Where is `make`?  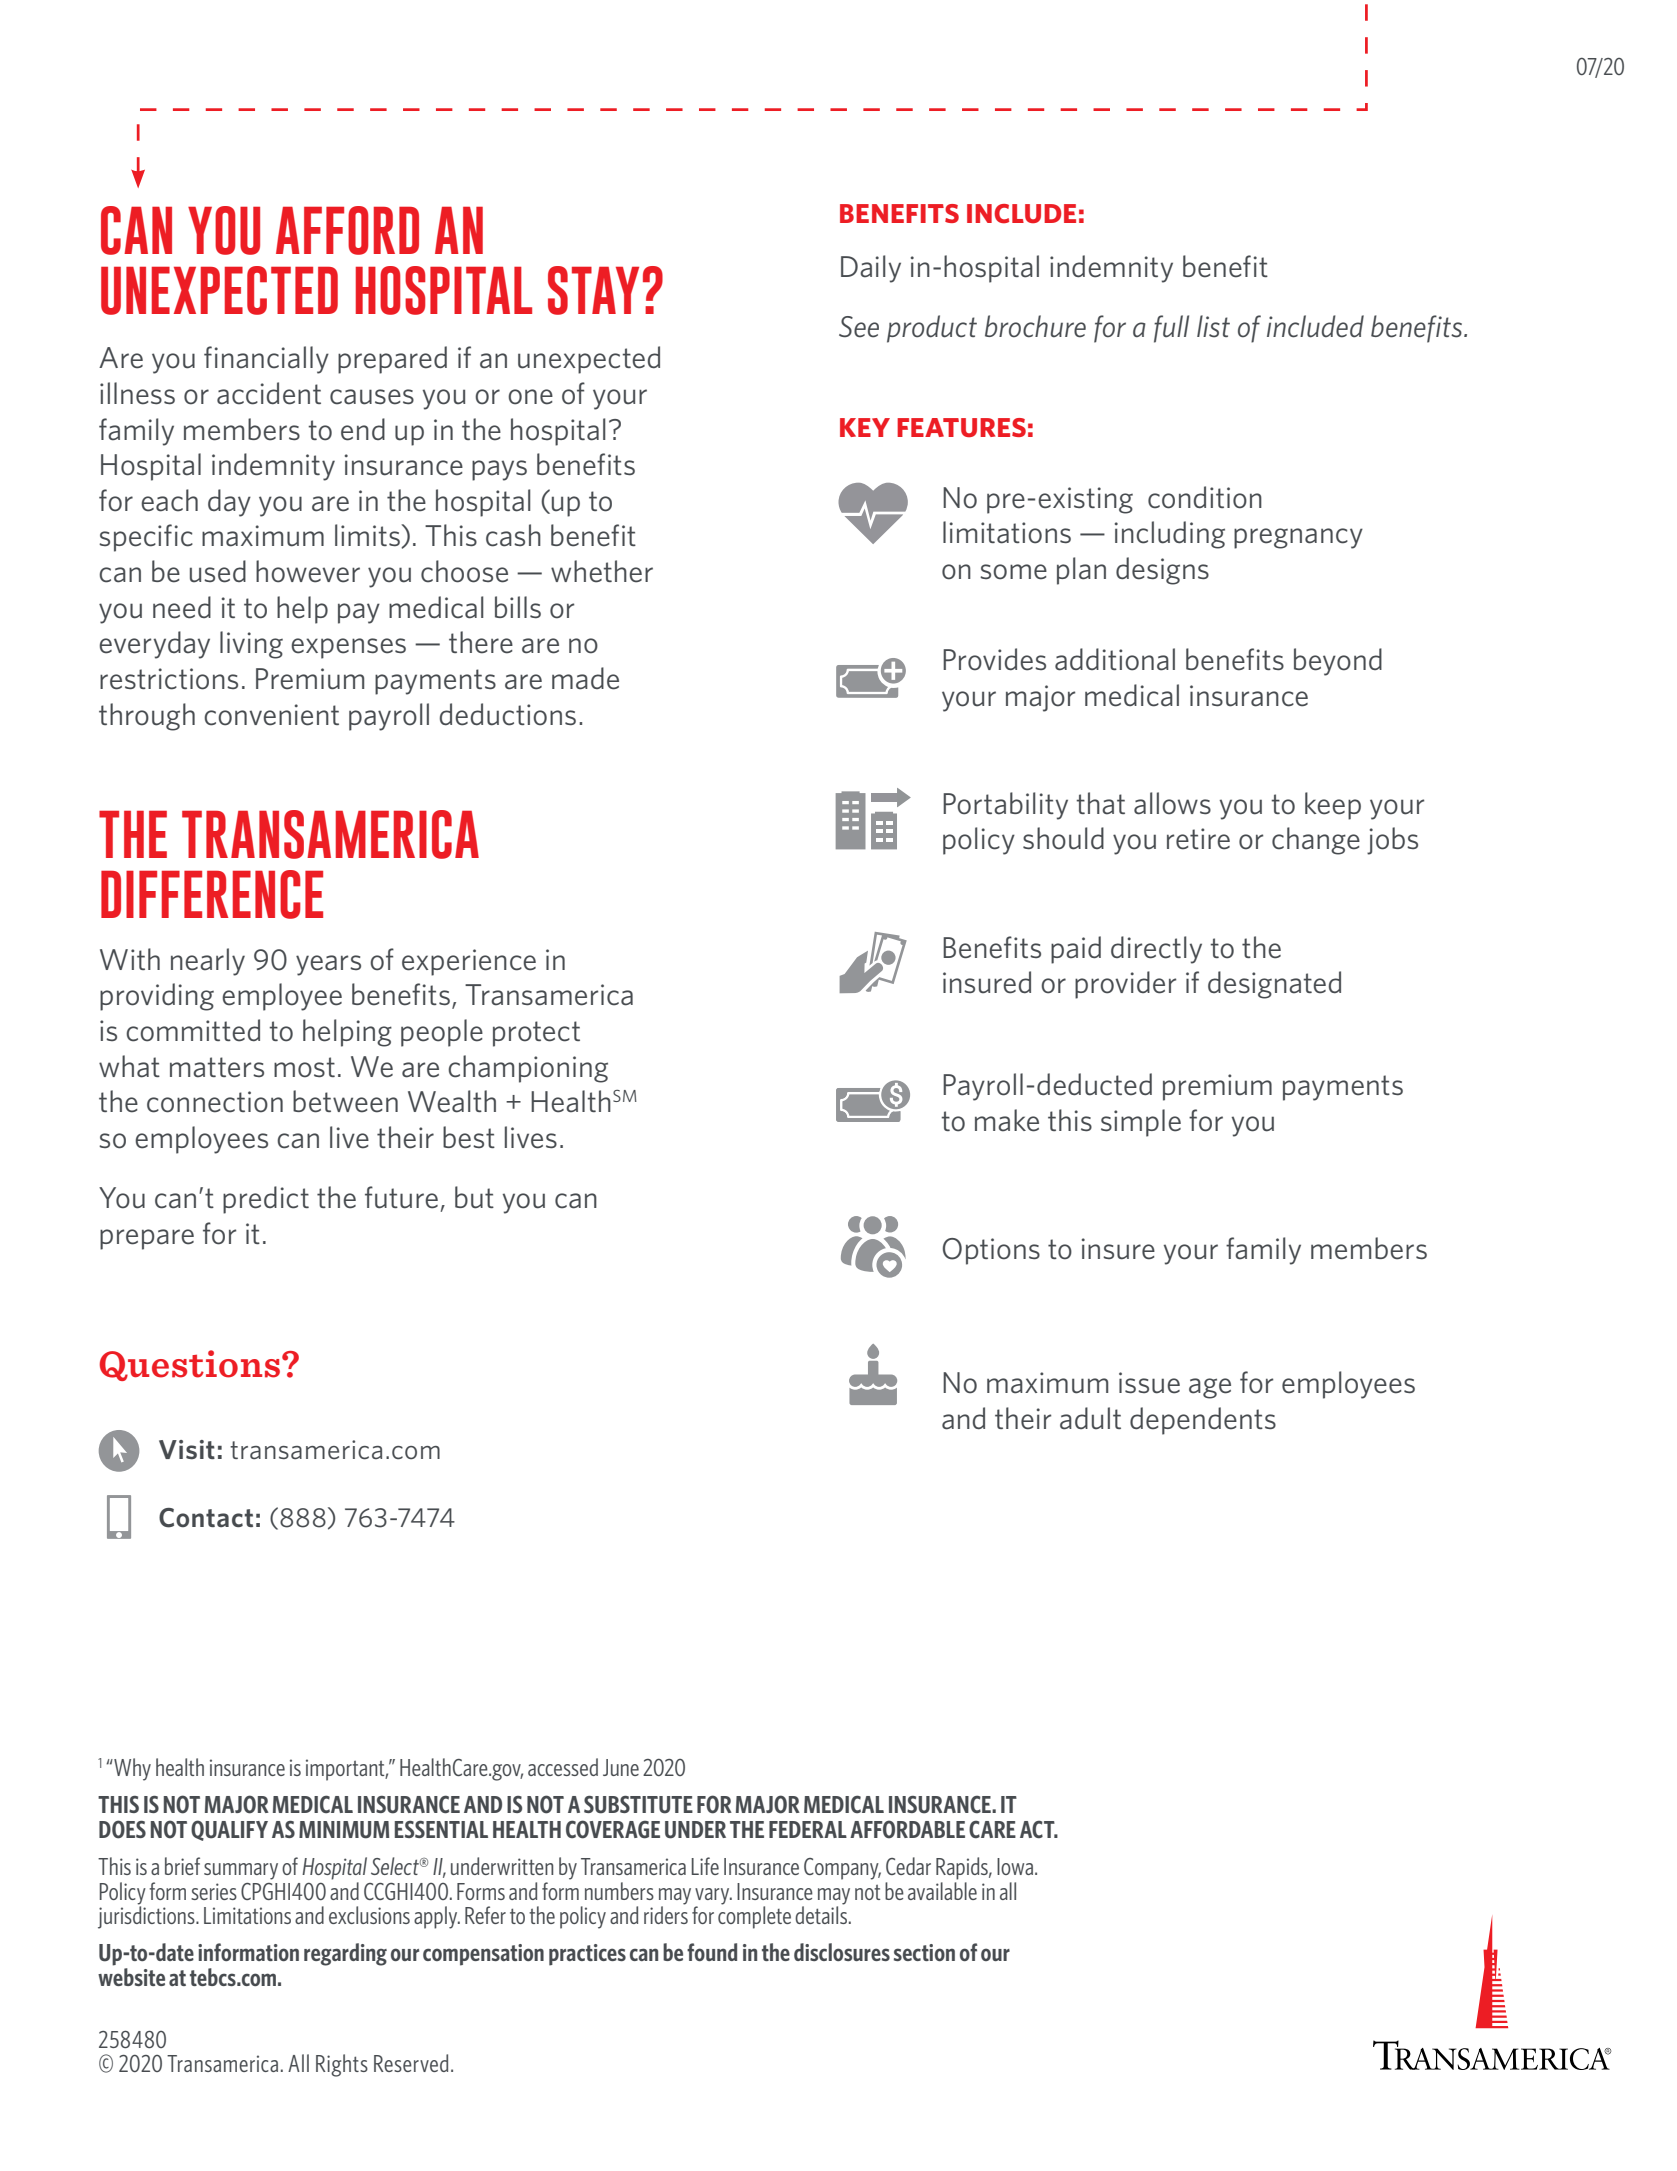
make is located at coordinates (1007, 1120).
